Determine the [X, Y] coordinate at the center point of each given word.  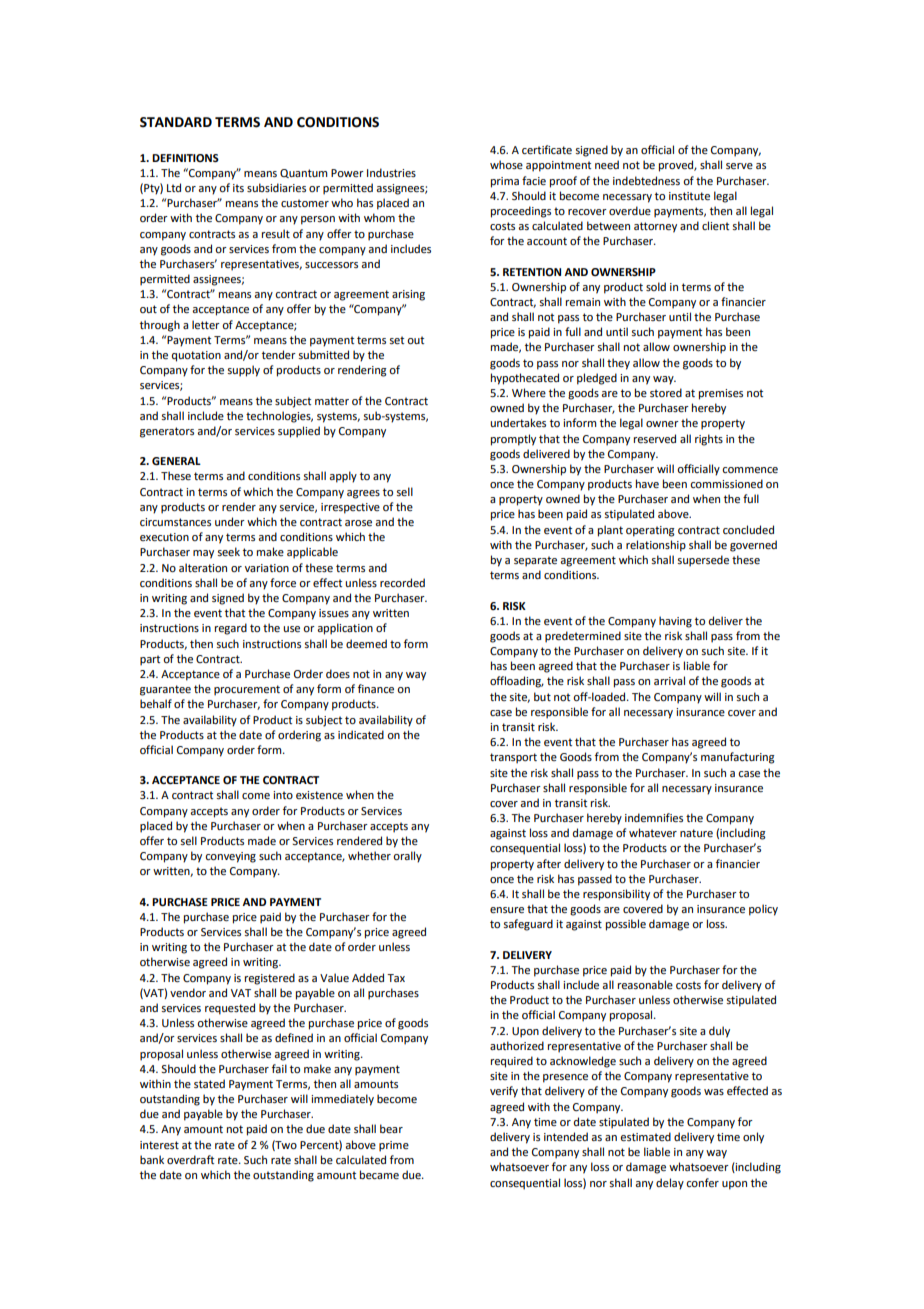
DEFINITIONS [185, 158]
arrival [669, 680]
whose [506, 164]
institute [689, 196]
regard [231, 629]
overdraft [190, 1159]
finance [376, 688]
